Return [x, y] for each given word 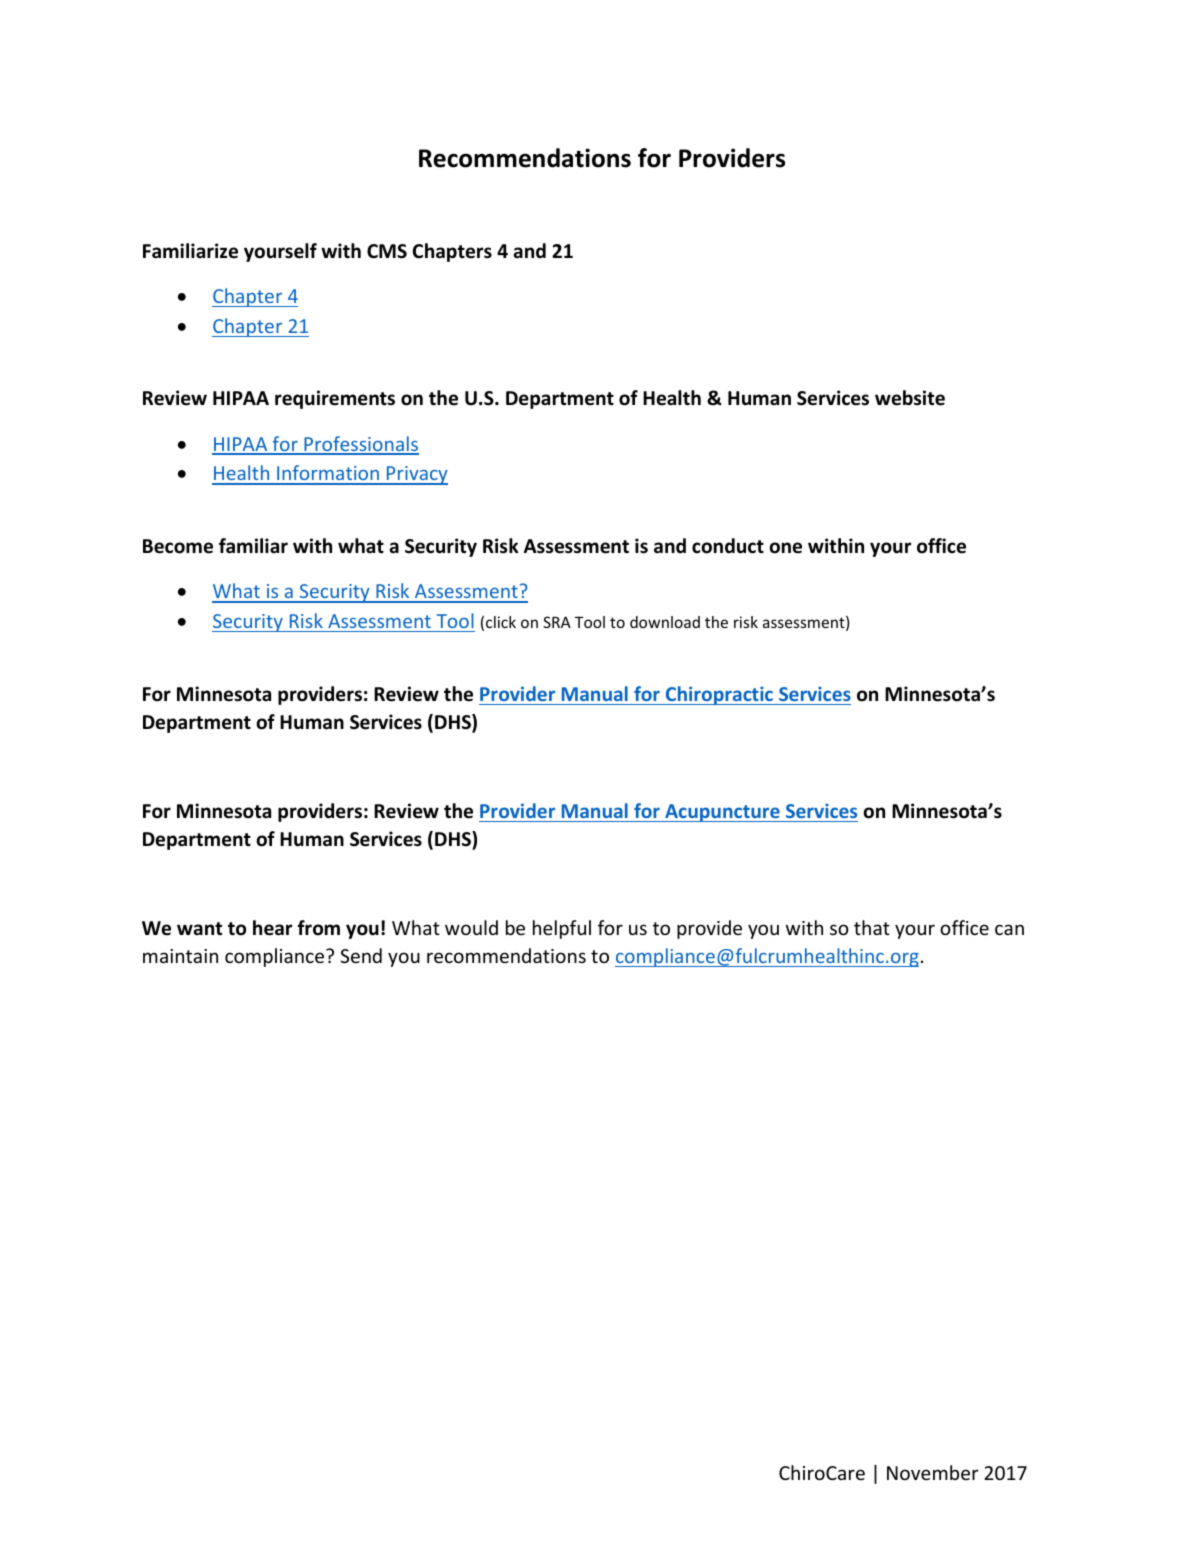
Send [361, 955]
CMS [387, 251]
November [932, 1472]
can [1009, 929]
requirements [335, 399]
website [910, 398]
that [872, 927]
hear [272, 928]
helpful [562, 929]
